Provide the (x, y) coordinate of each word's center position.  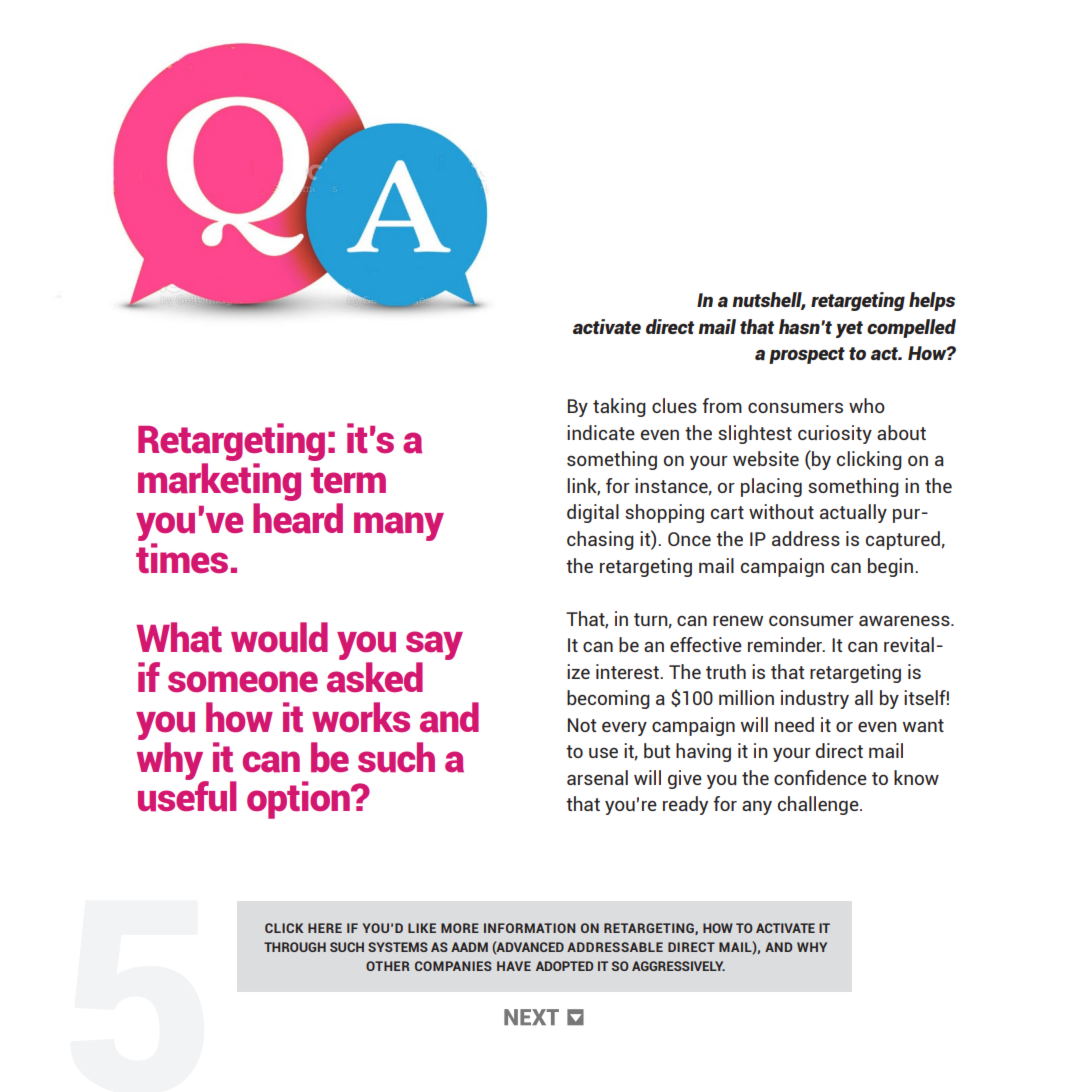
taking (619, 407)
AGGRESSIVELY (678, 966)
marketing (219, 482)
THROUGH (295, 947)
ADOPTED (564, 966)
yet (849, 329)
